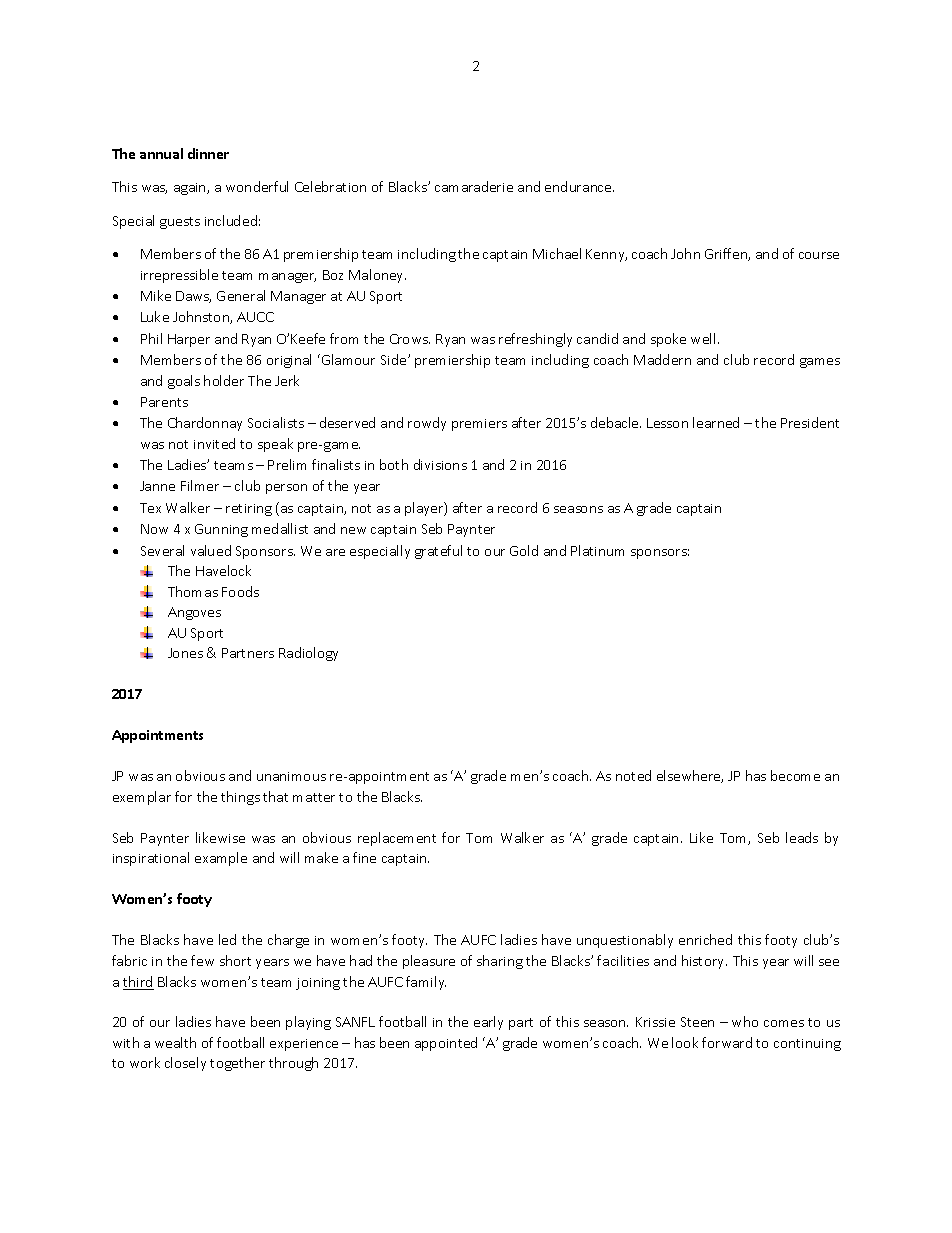 This screenshot has height=1233, width=952. Describe the element at coordinates (175, 1042) in the screenshot. I see `wealth` at that location.
